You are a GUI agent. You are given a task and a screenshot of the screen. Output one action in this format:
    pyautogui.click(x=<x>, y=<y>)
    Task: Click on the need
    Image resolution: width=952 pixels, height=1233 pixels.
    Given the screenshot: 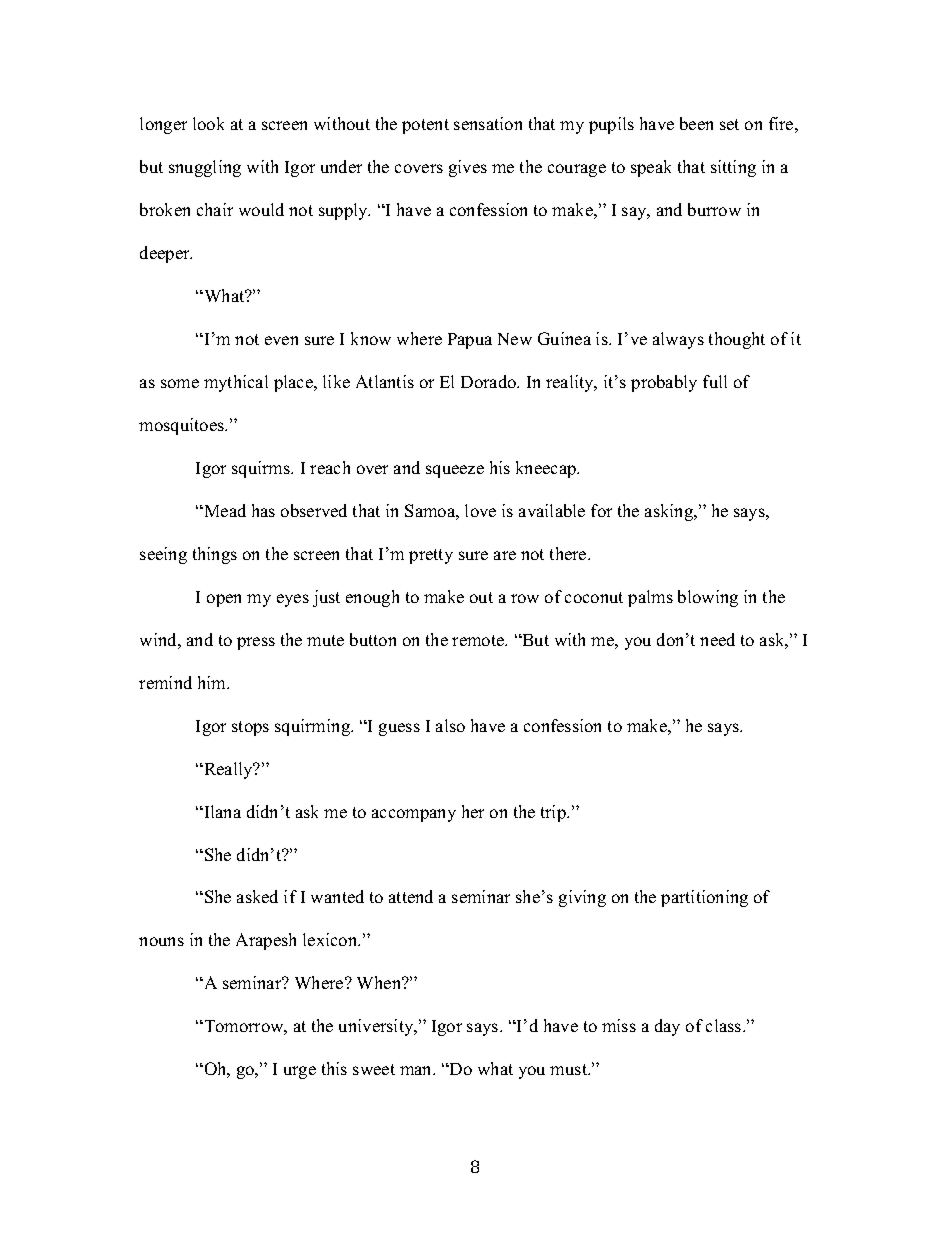 What is the action you would take?
    pyautogui.click(x=717, y=639)
